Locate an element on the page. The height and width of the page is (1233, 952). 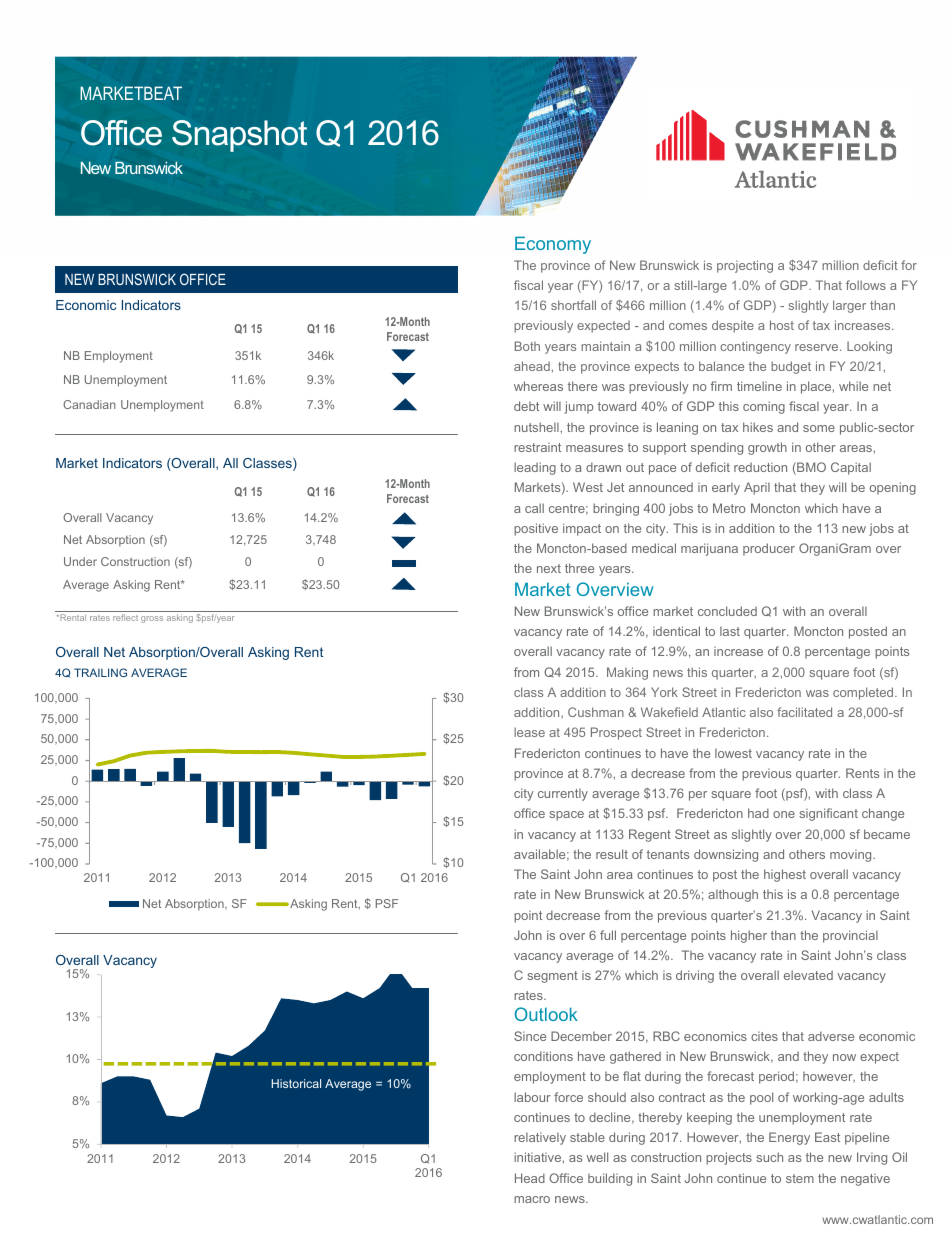
Economy is located at coordinates (553, 245).
